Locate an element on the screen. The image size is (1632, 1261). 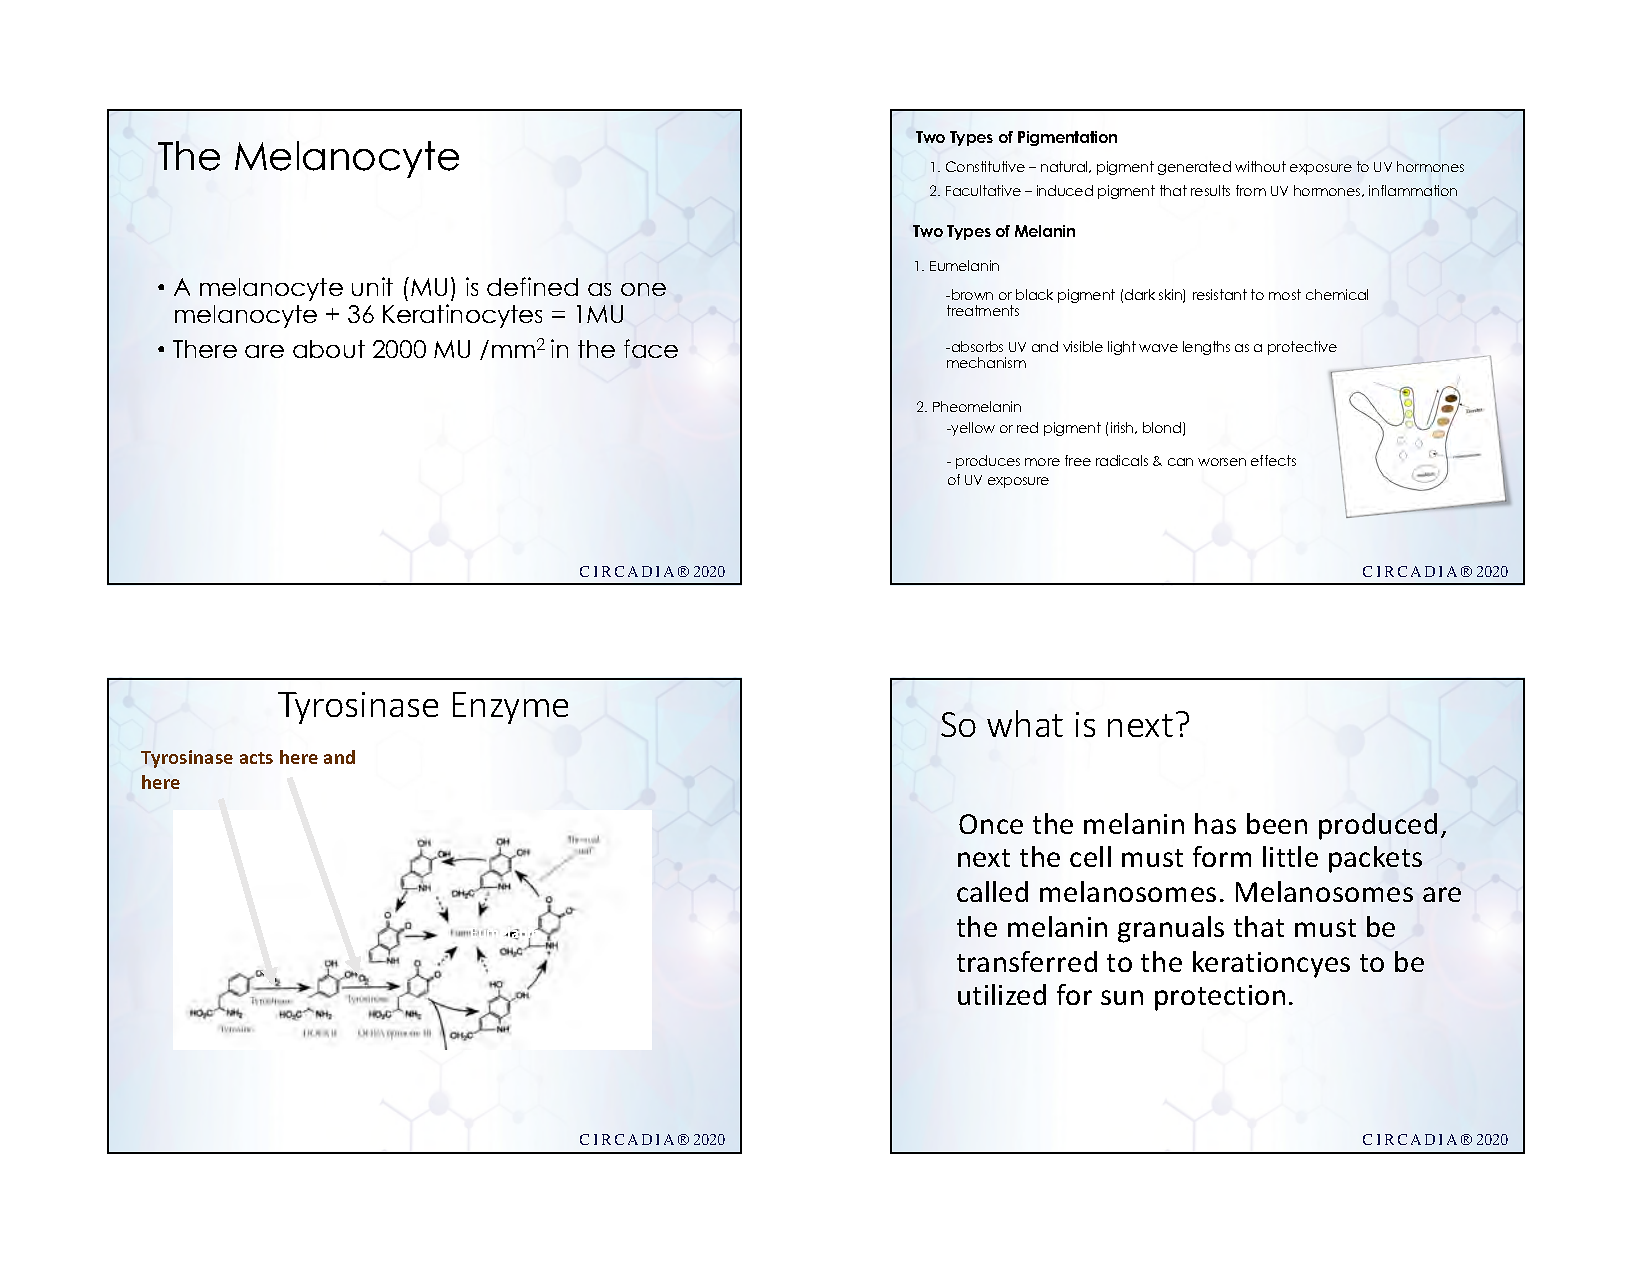
unit is located at coordinates (372, 286).
